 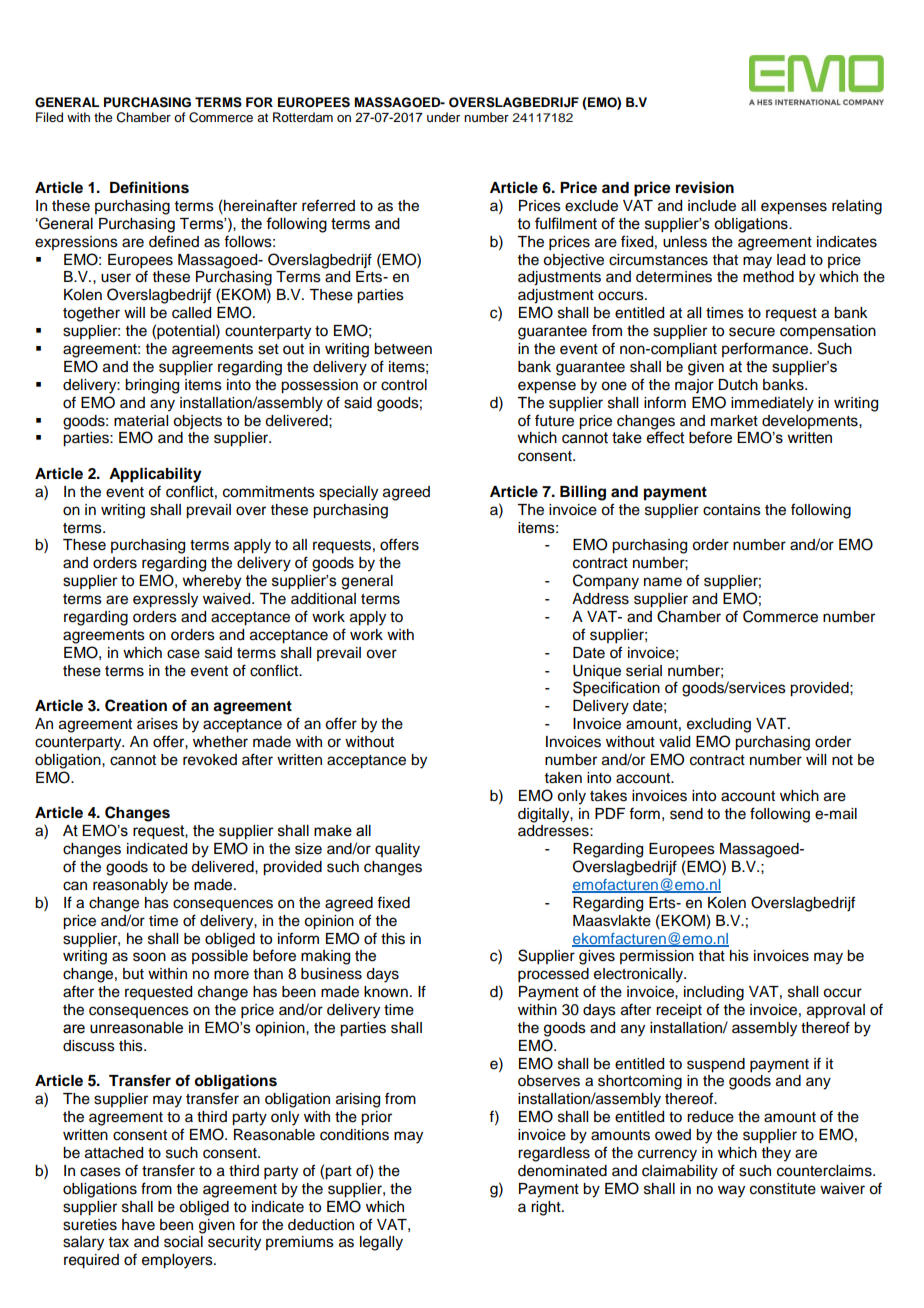 I want to click on Definitions, so click(x=149, y=187).
